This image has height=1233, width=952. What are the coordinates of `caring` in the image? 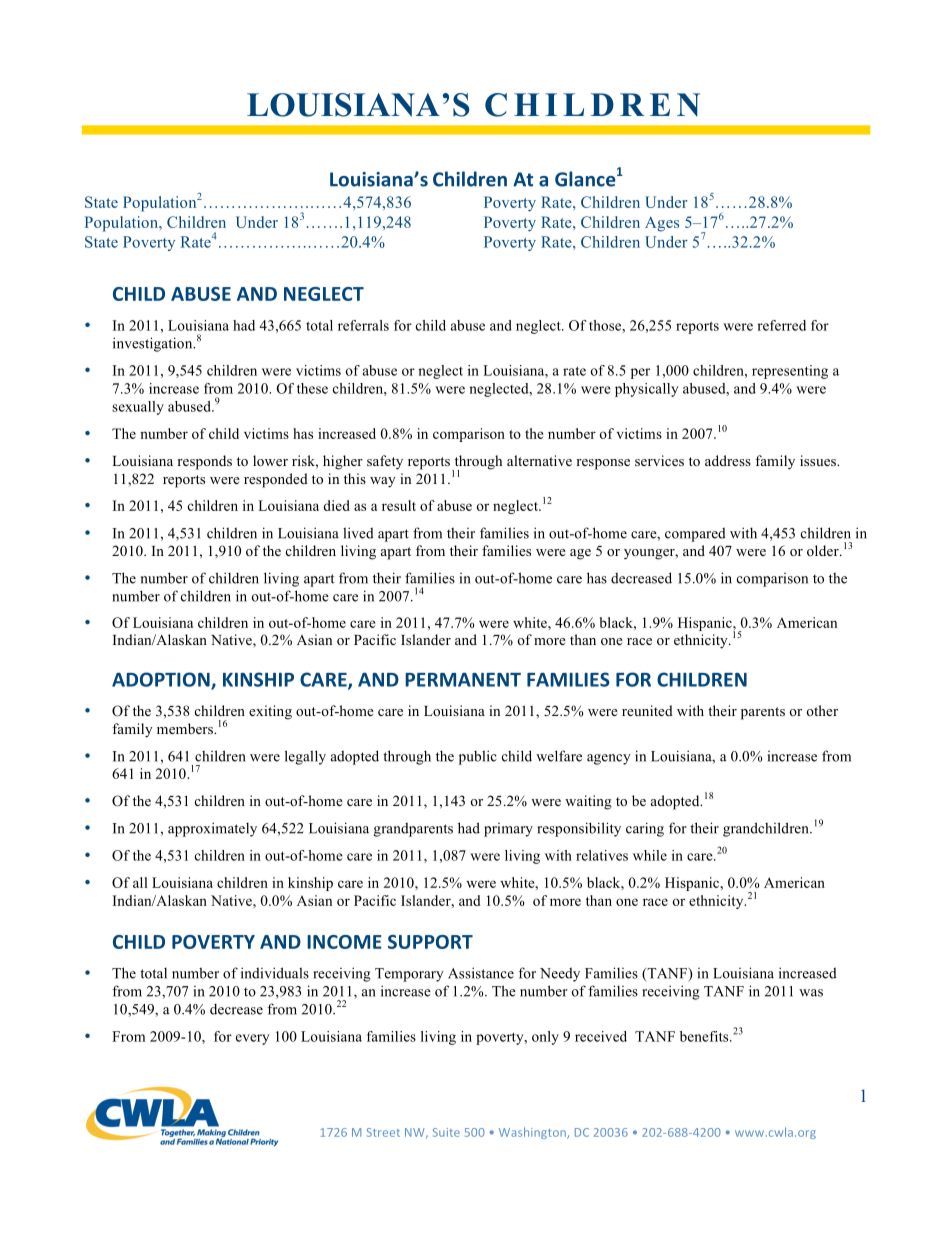 It's located at (645, 829).
